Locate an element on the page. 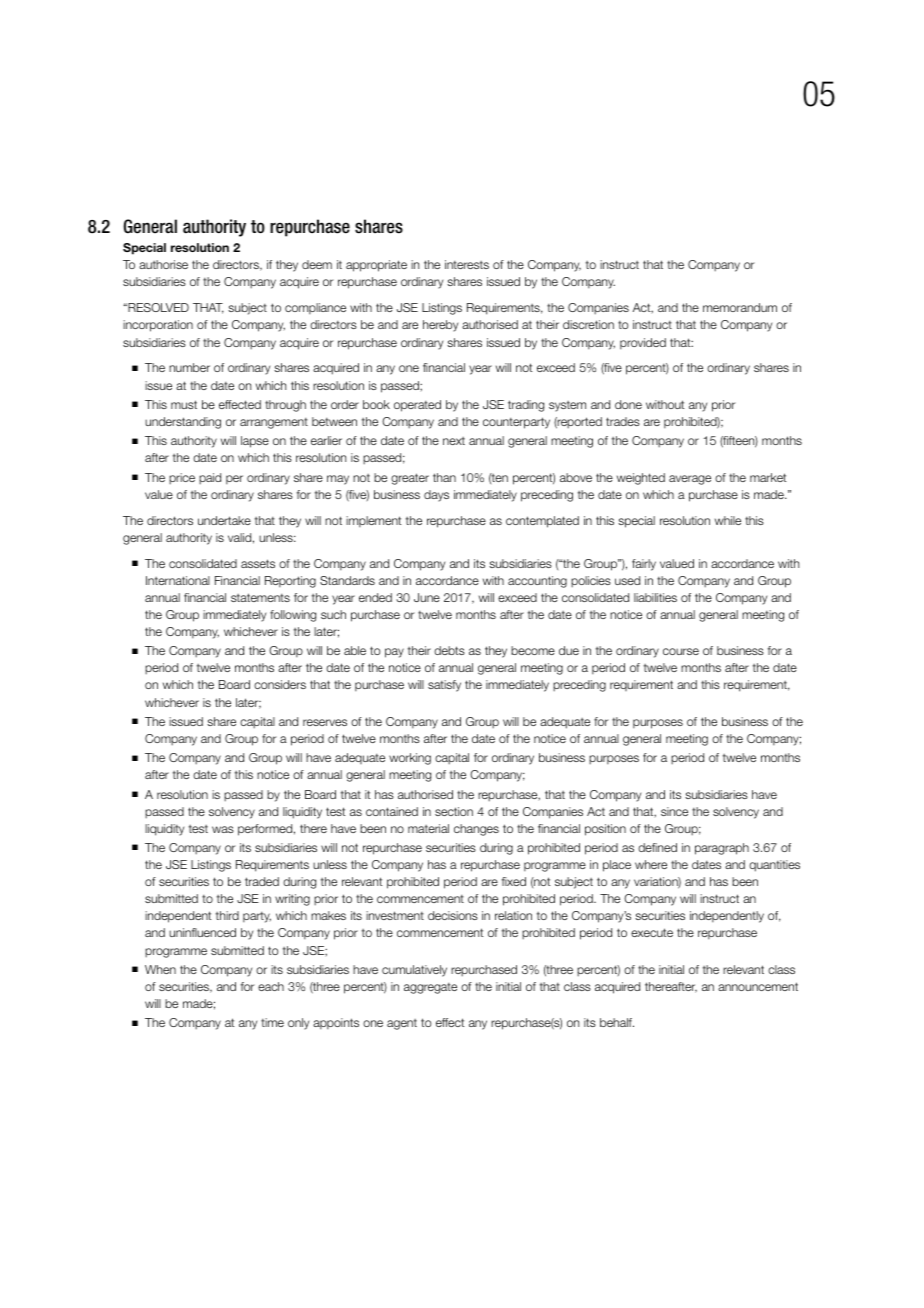 The width and height of the image is (924, 1308). interests is located at coordinates (467, 264).
